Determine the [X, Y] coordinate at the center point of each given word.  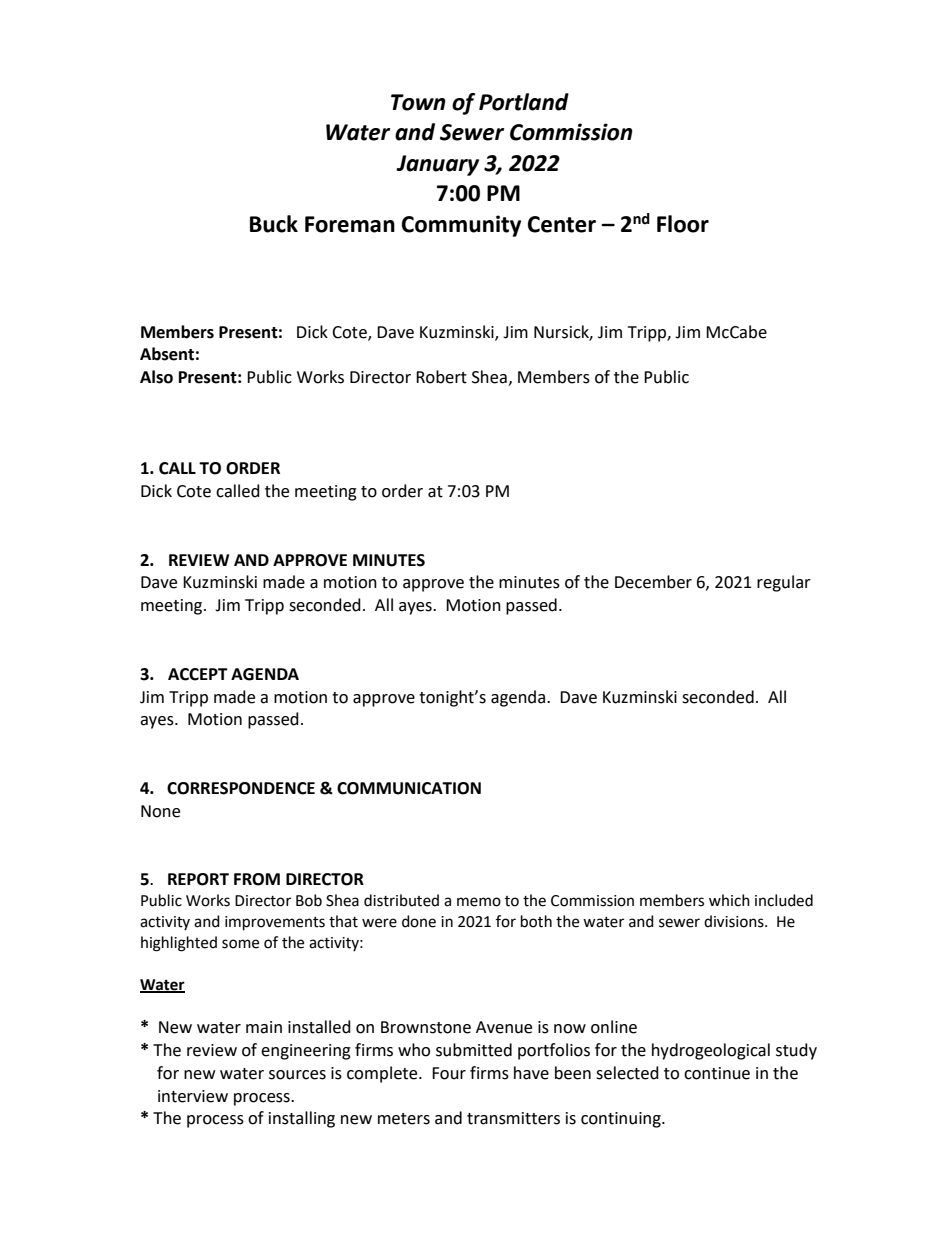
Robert [441, 377]
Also [156, 377]
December [653, 582]
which [729, 900]
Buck [274, 224]
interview [193, 1096]
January [437, 165]
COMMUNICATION [409, 788]
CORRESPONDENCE [241, 788]
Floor [683, 224]
